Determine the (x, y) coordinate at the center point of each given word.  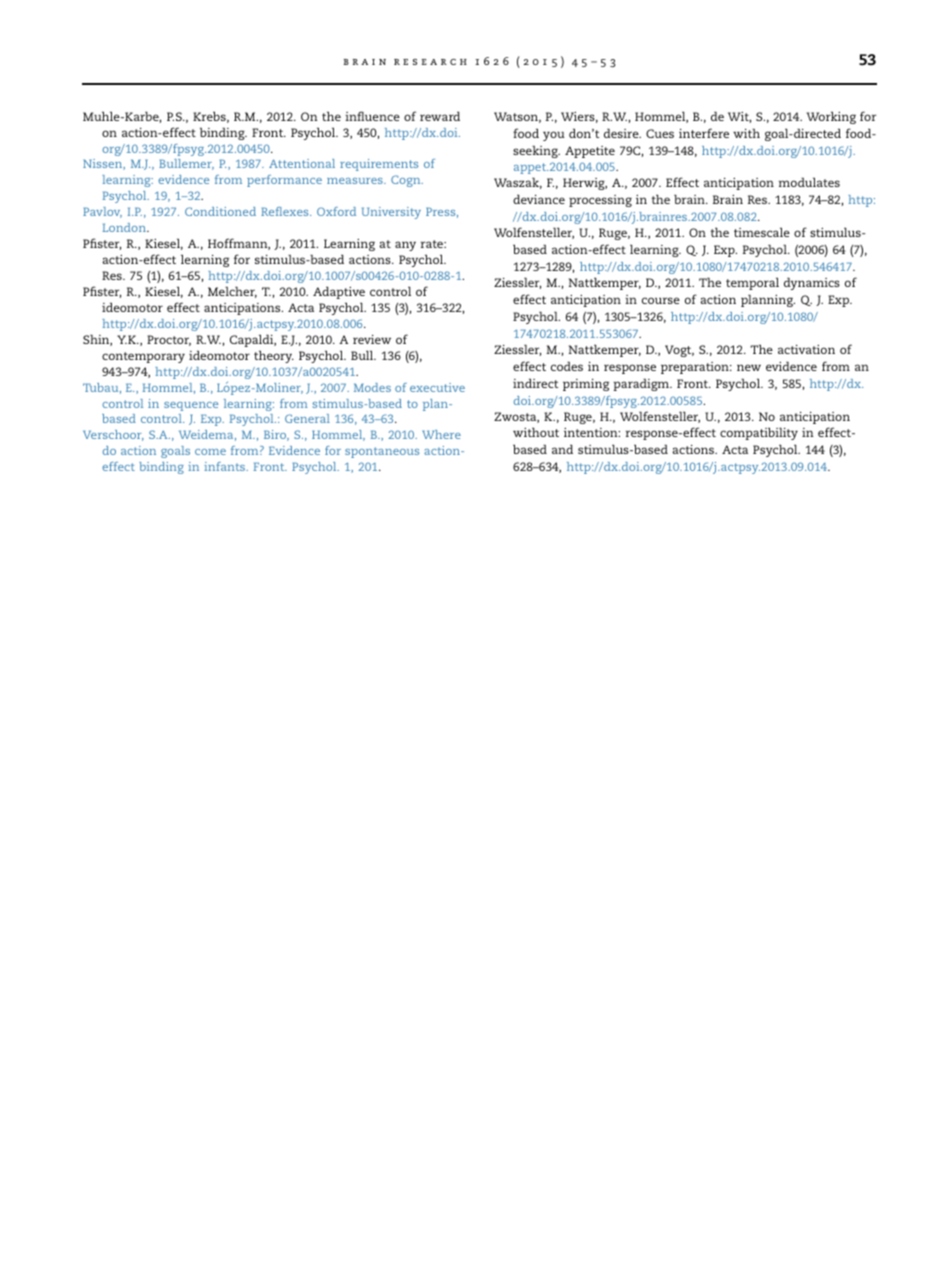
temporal (752, 283)
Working (831, 117)
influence (372, 116)
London (125, 227)
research (430, 62)
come (210, 452)
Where (441, 434)
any (405, 246)
